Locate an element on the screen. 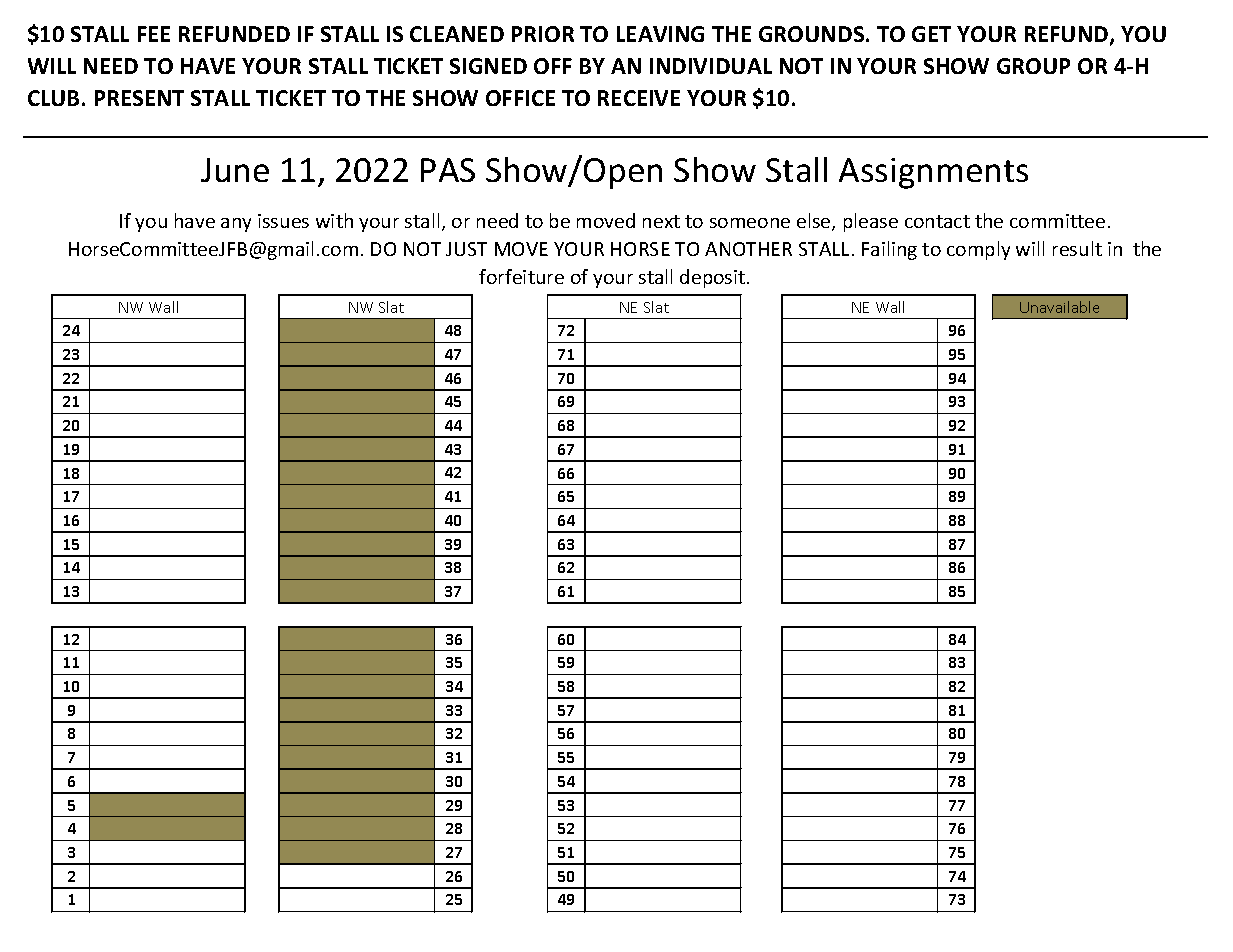 This screenshot has width=1233, height=952. PRESENT is located at coordinates (139, 98).
